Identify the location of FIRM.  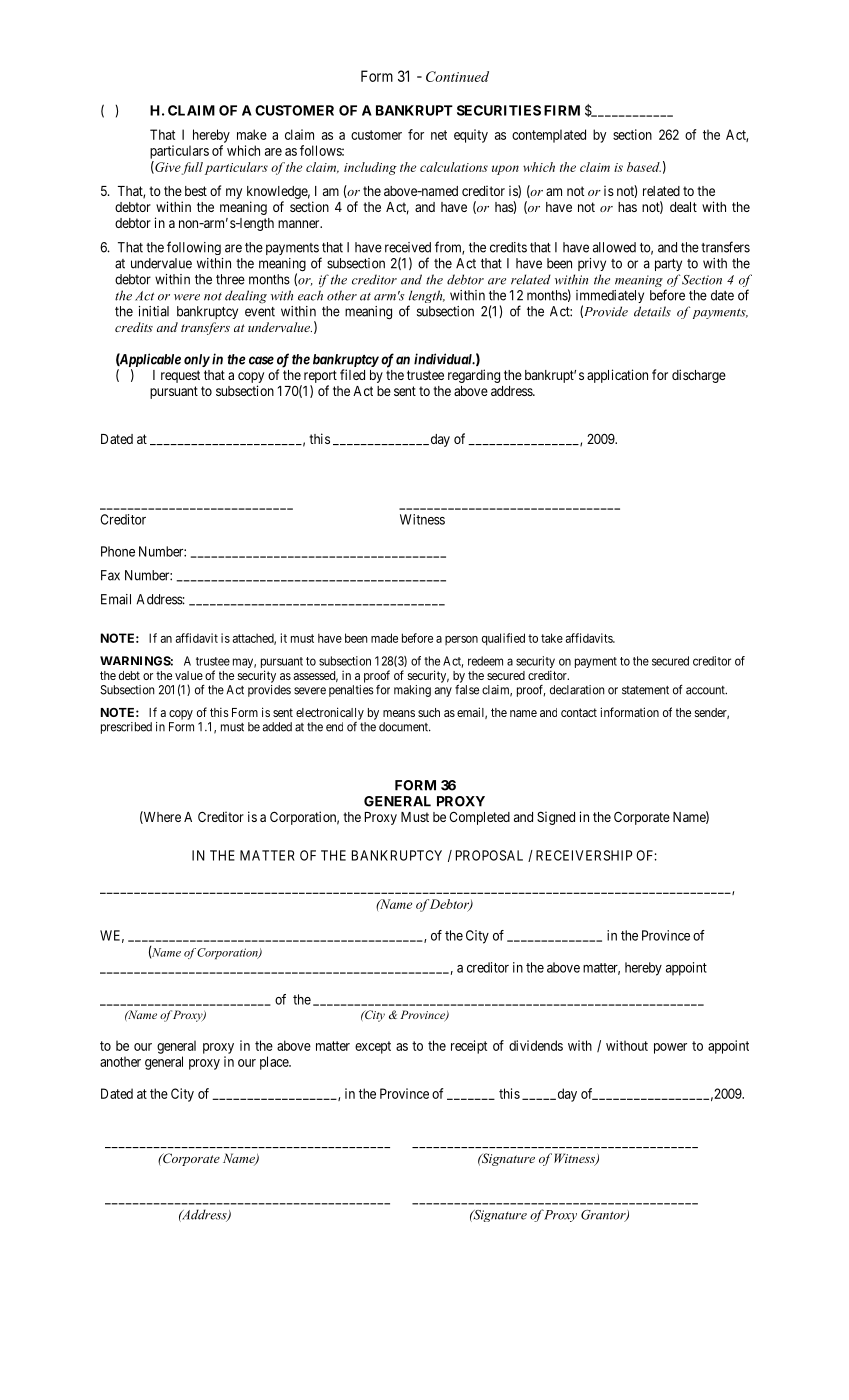
(562, 110).
